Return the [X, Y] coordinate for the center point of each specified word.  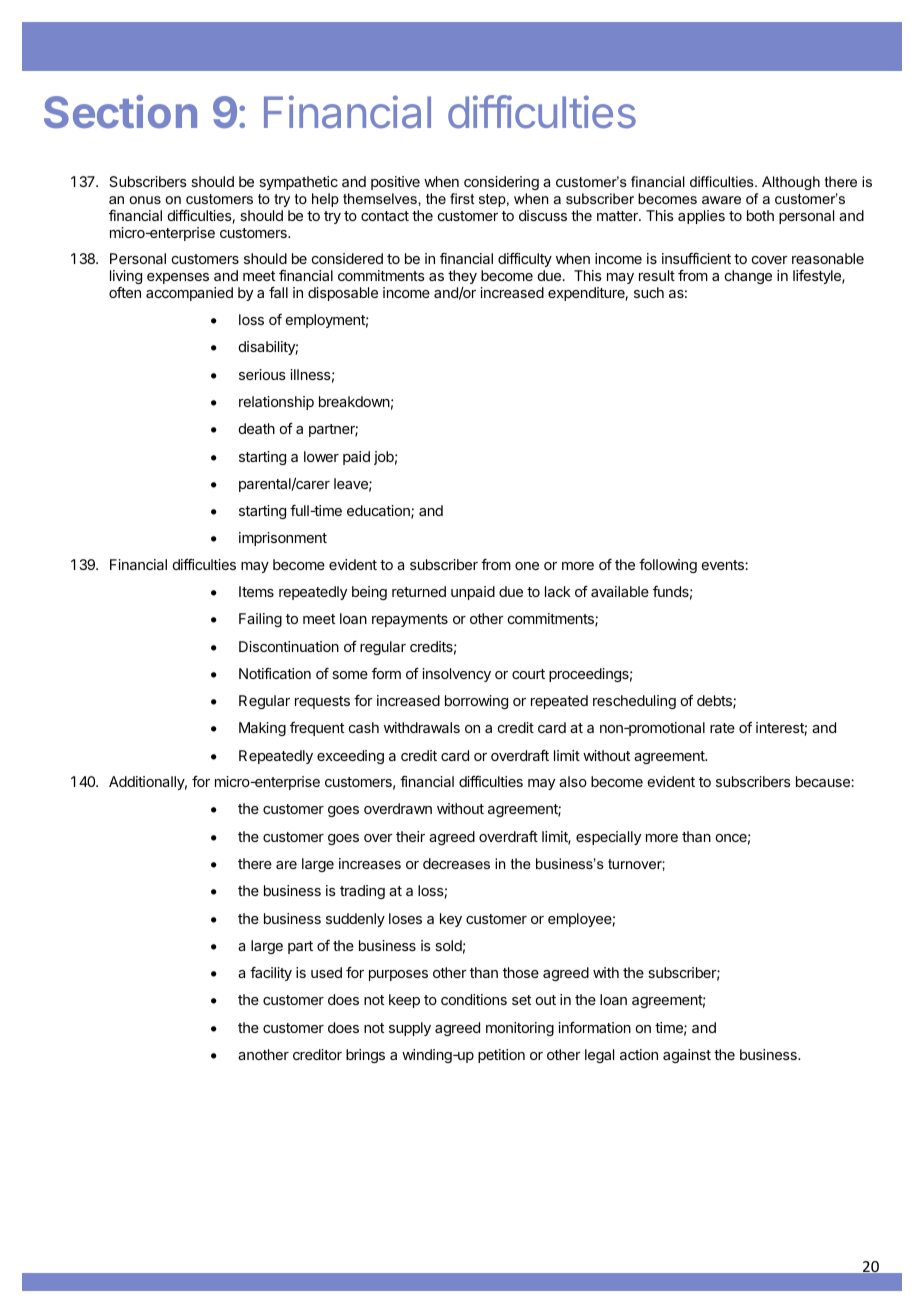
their [410, 836]
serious [262, 374]
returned [419, 591]
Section [120, 111]
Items [256, 591]
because [824, 781]
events [724, 565]
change [748, 277]
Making [262, 729]
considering [501, 183]
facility [271, 974]
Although [791, 183]
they [462, 277]
